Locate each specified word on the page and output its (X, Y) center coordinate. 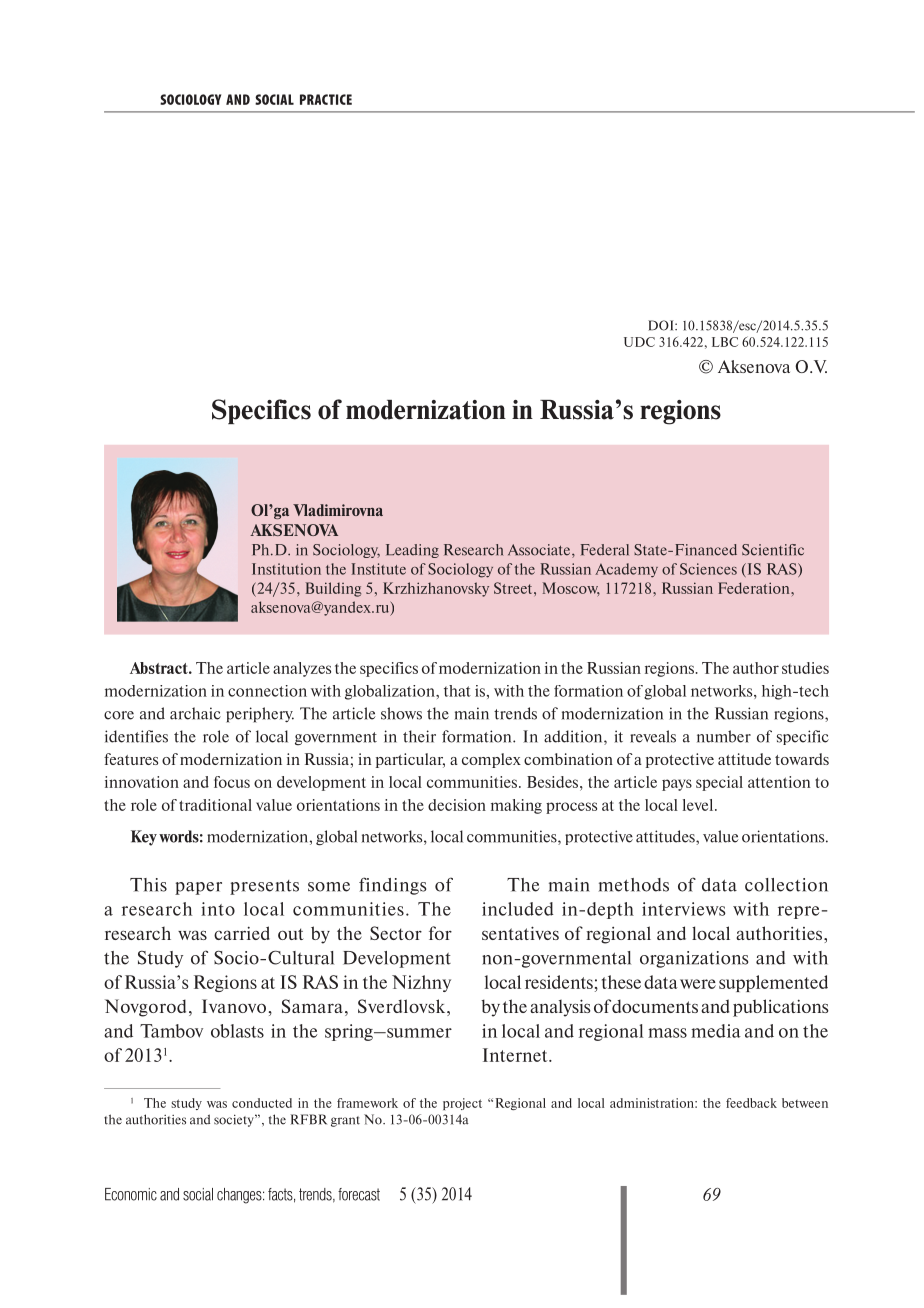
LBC (725, 342)
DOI (662, 325)
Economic (131, 1194)
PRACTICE (326, 99)
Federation (755, 588)
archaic (195, 713)
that (457, 691)
